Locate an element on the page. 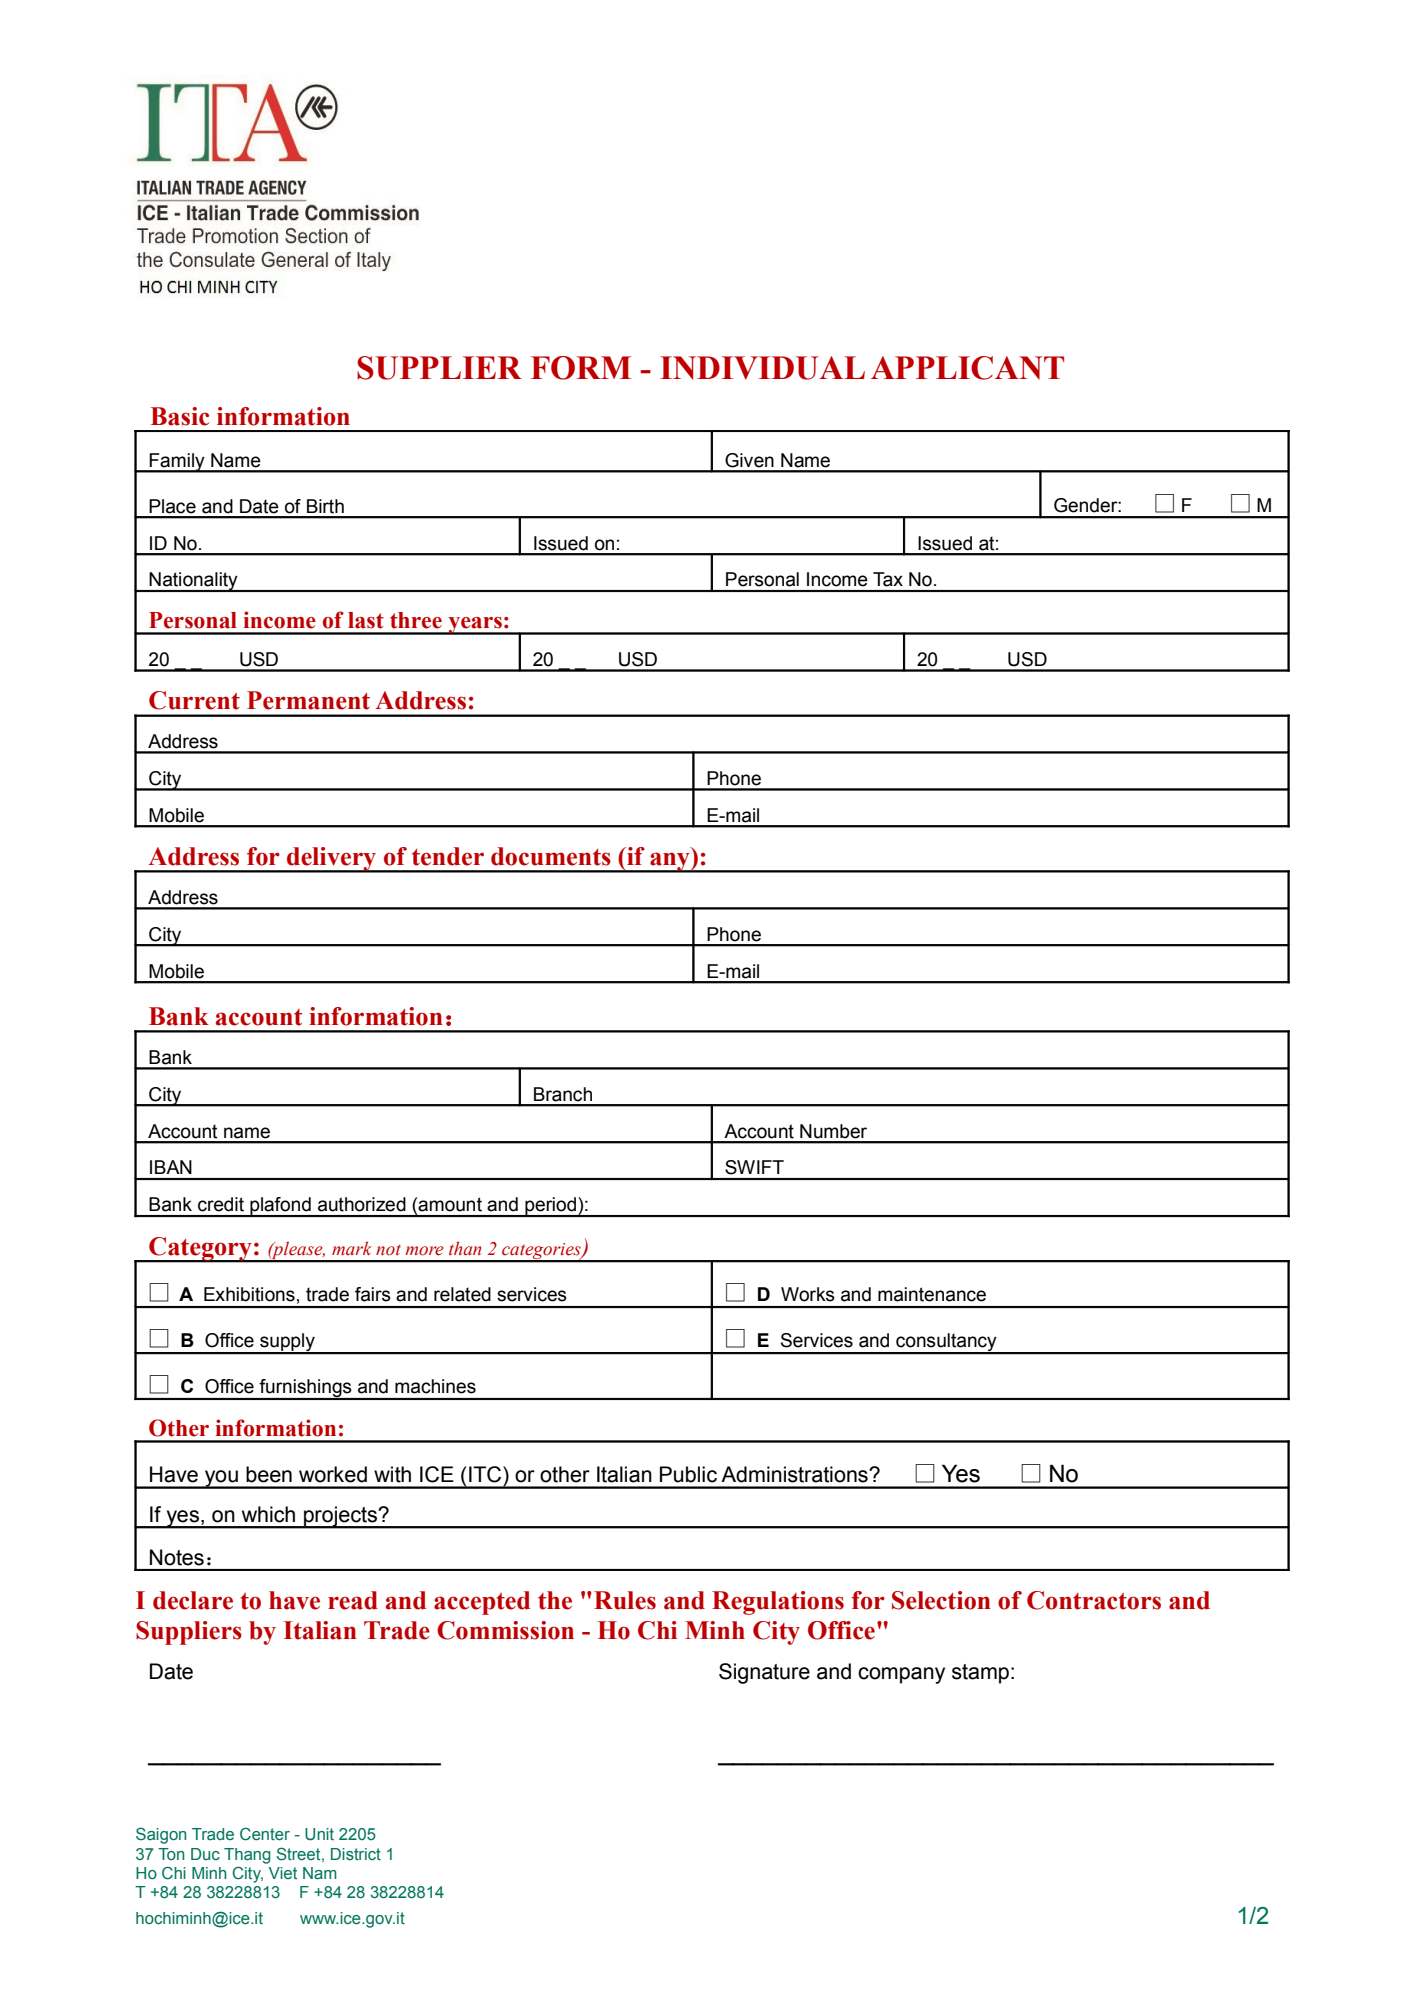 This image has width=1421, height=2011. documents is located at coordinates (551, 856).
